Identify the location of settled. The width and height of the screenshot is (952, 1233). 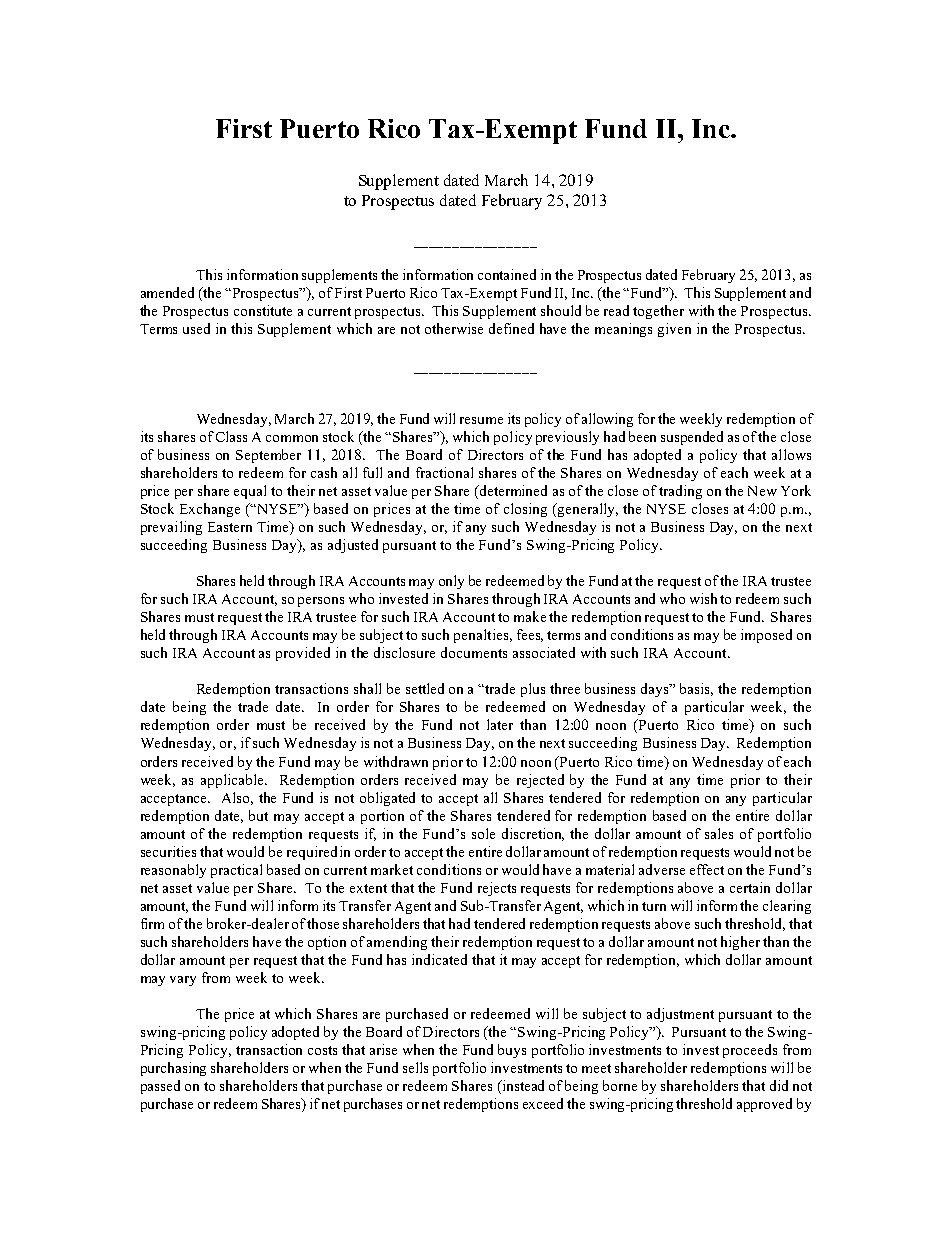
(425, 688).
